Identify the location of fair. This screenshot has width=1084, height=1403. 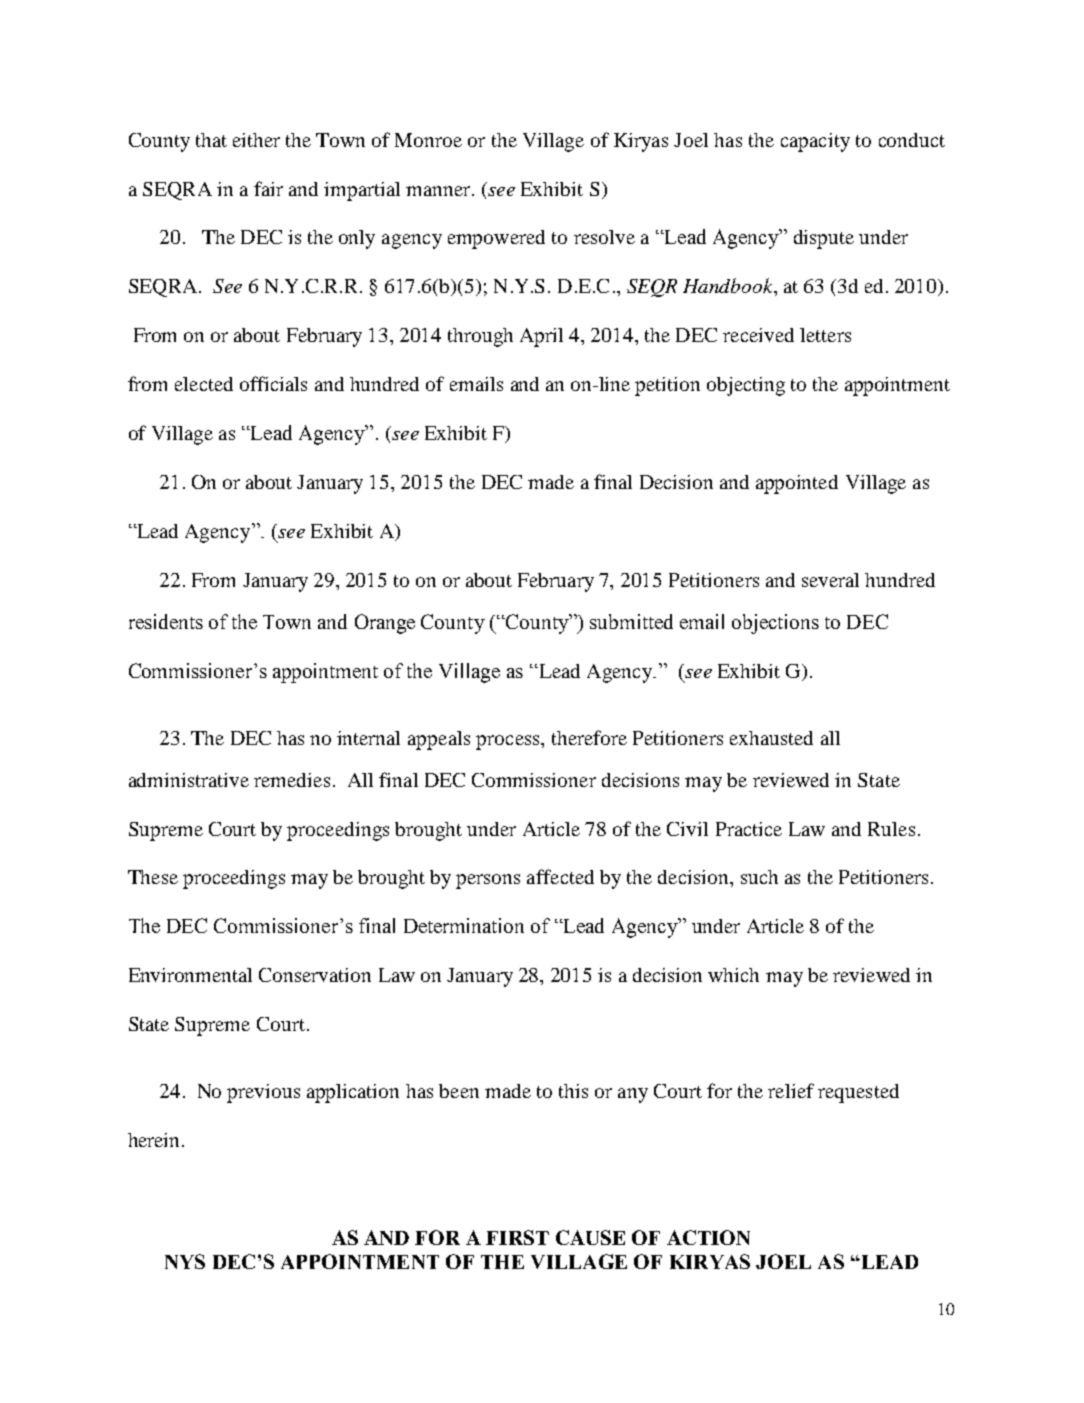
(268, 188).
